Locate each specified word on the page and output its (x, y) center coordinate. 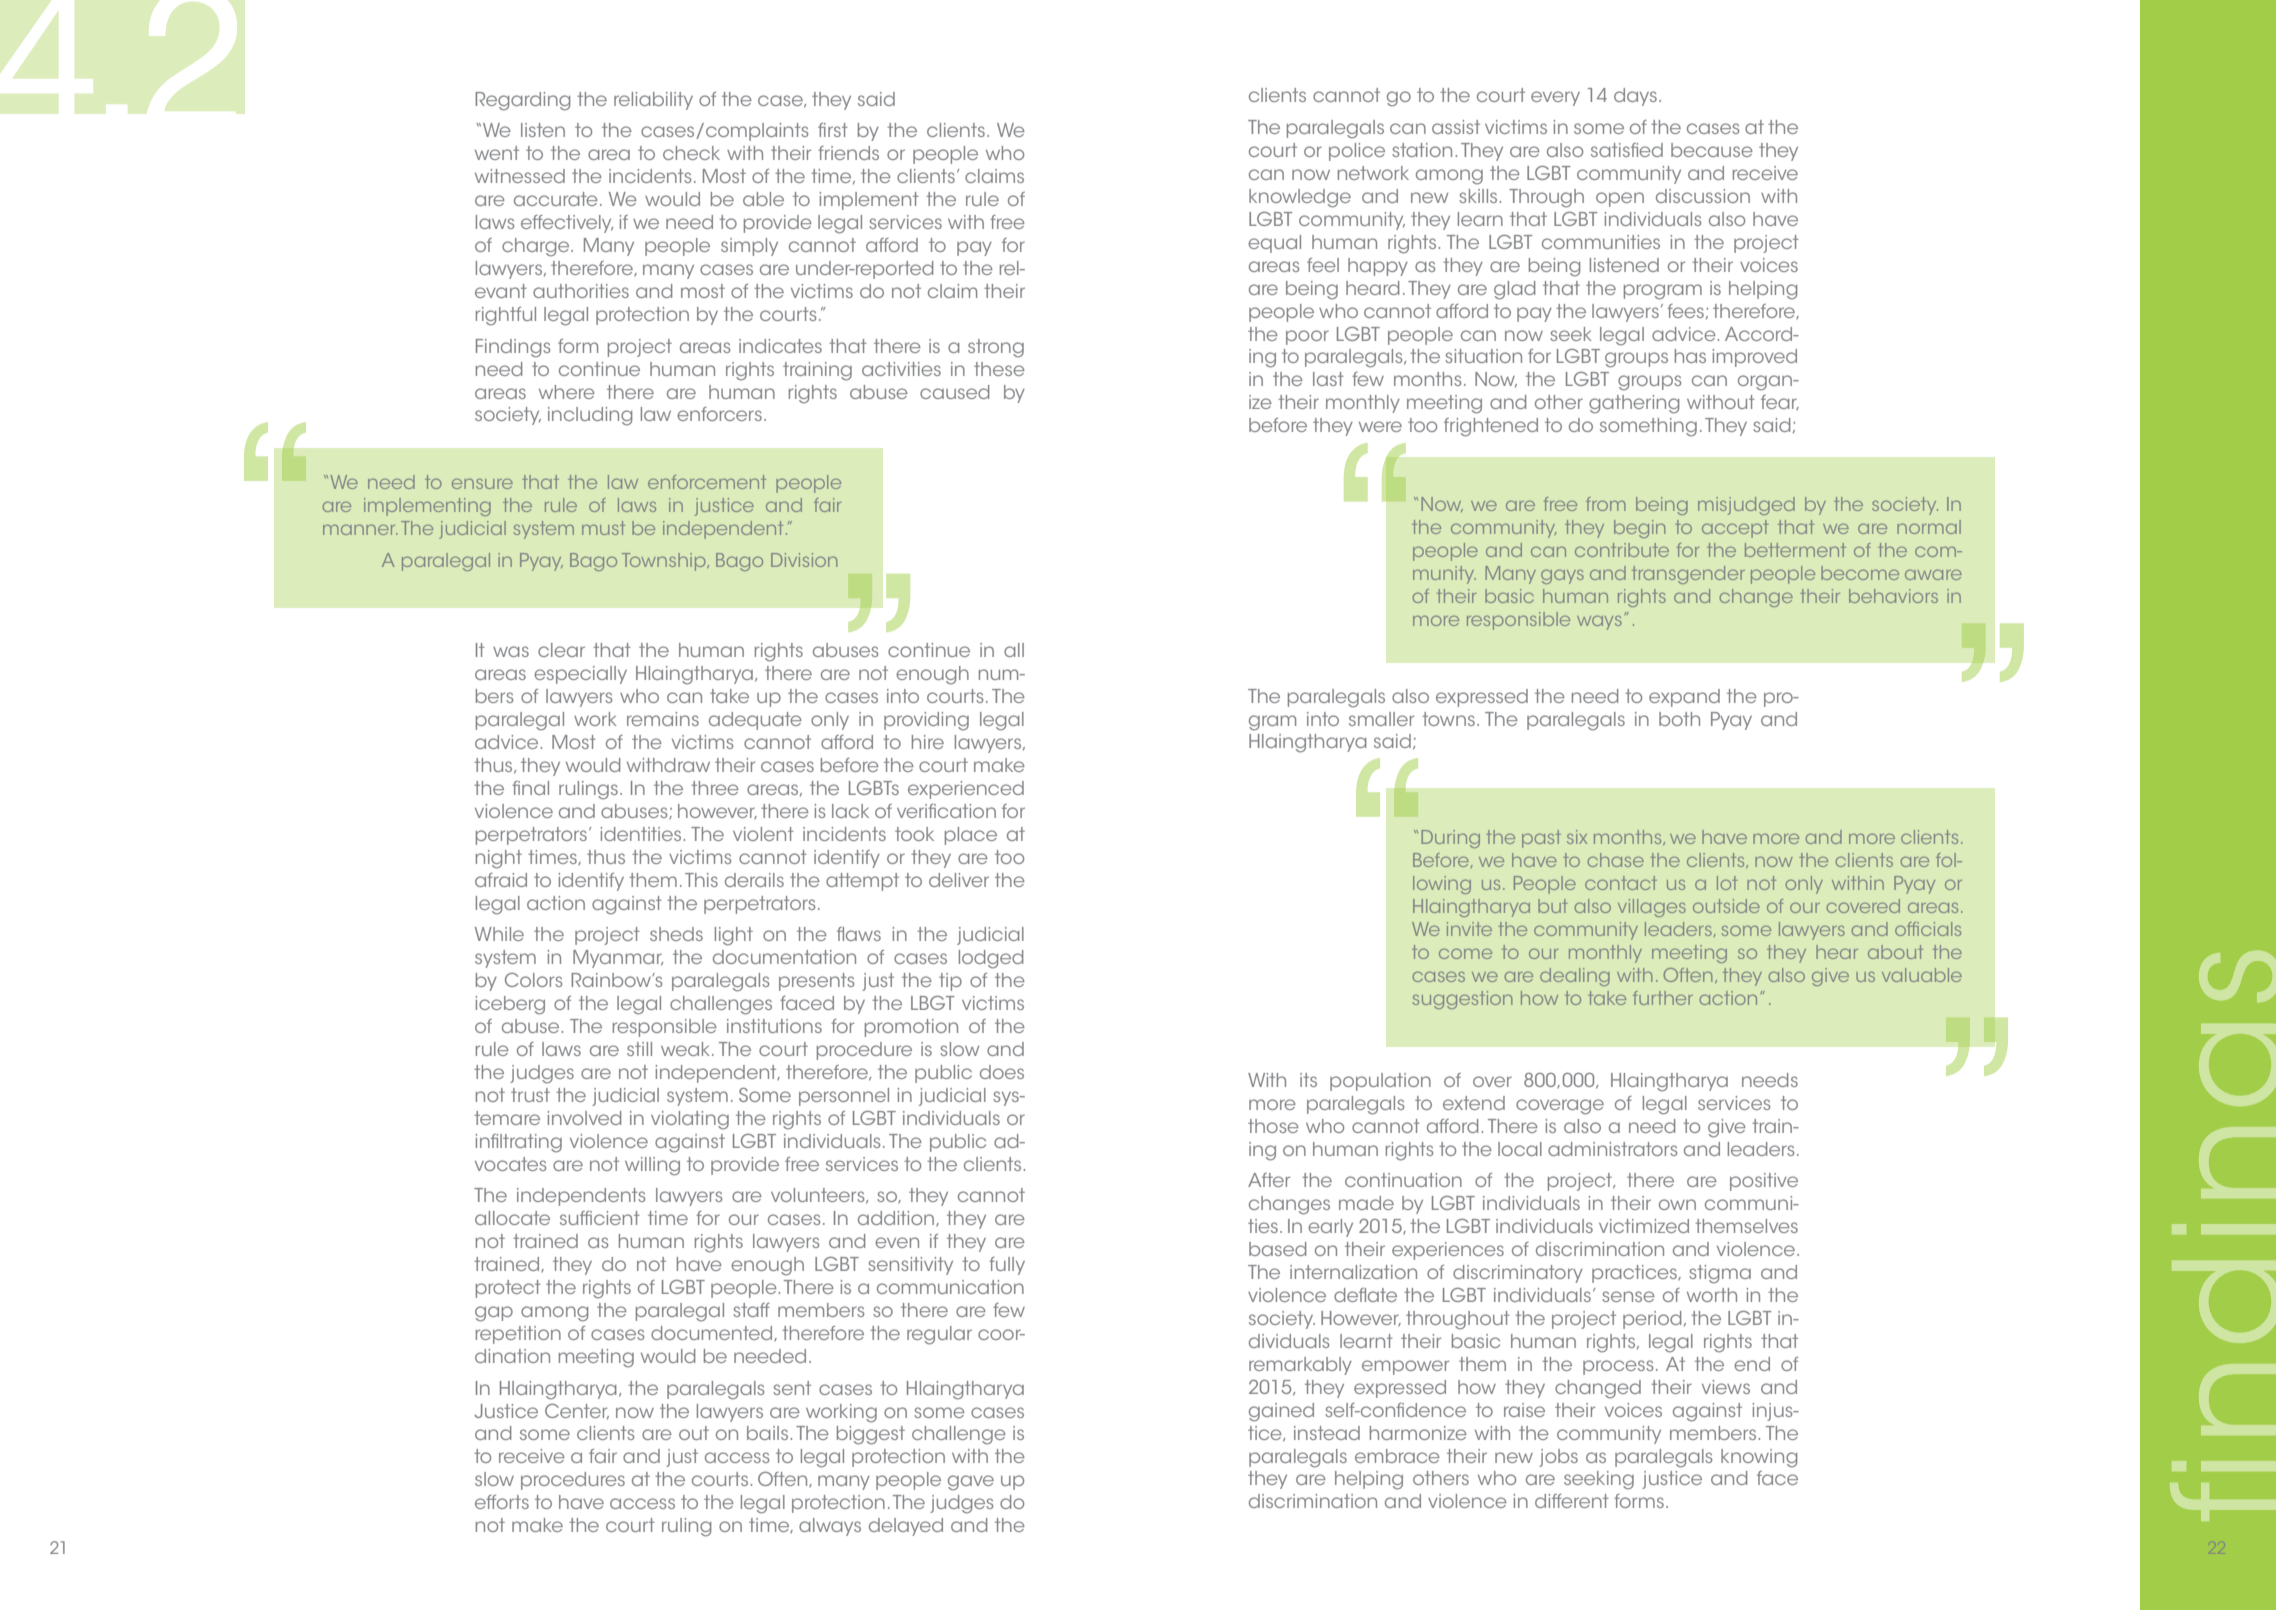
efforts (502, 1502)
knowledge (1300, 198)
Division (804, 560)
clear (561, 650)
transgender (1688, 575)
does (1002, 1072)
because (1712, 150)
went (497, 153)
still (639, 1049)
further (1663, 998)
